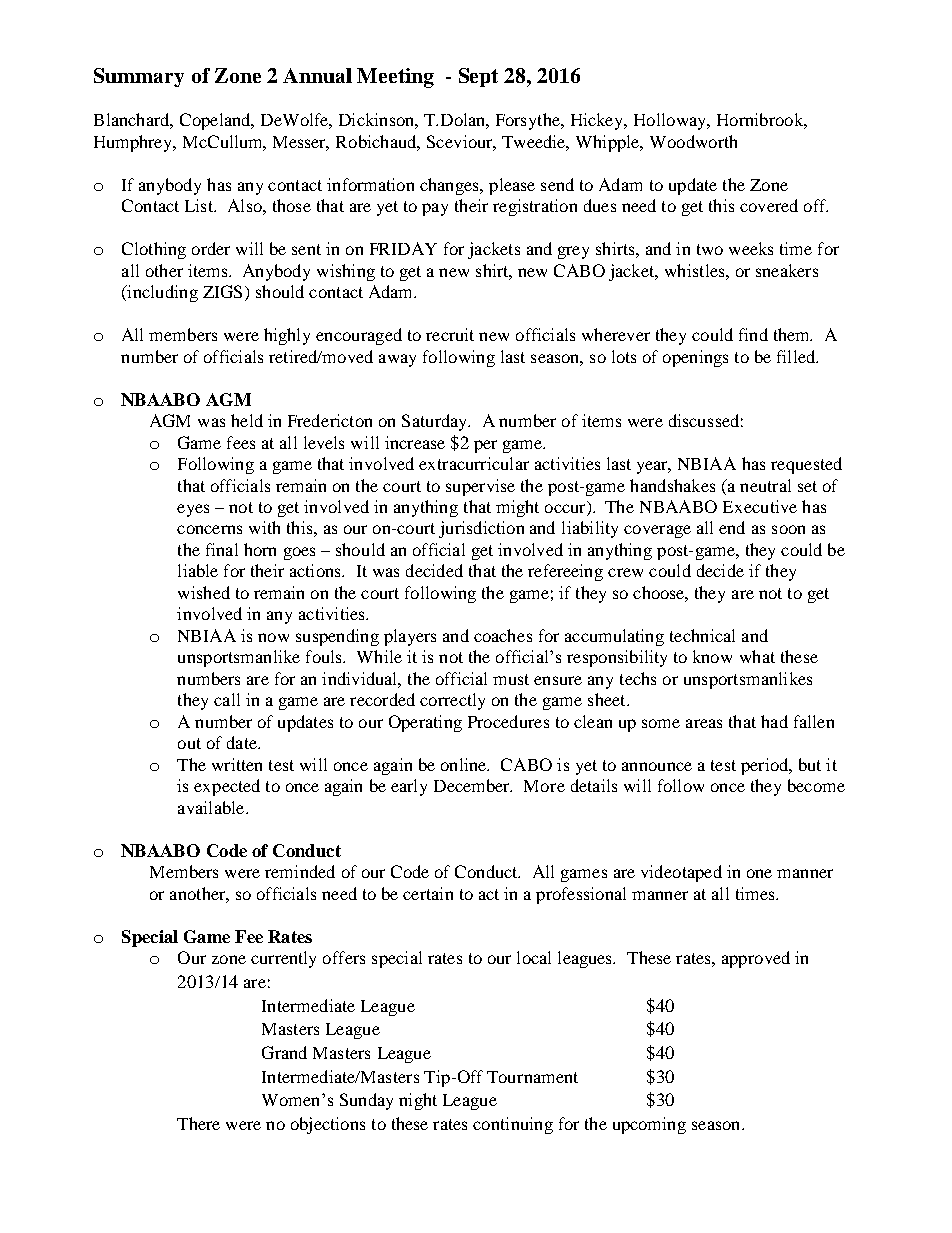 The height and width of the screenshot is (1233, 952). What do you see at coordinates (478, 77) in the screenshot?
I see `Sept` at bounding box center [478, 77].
